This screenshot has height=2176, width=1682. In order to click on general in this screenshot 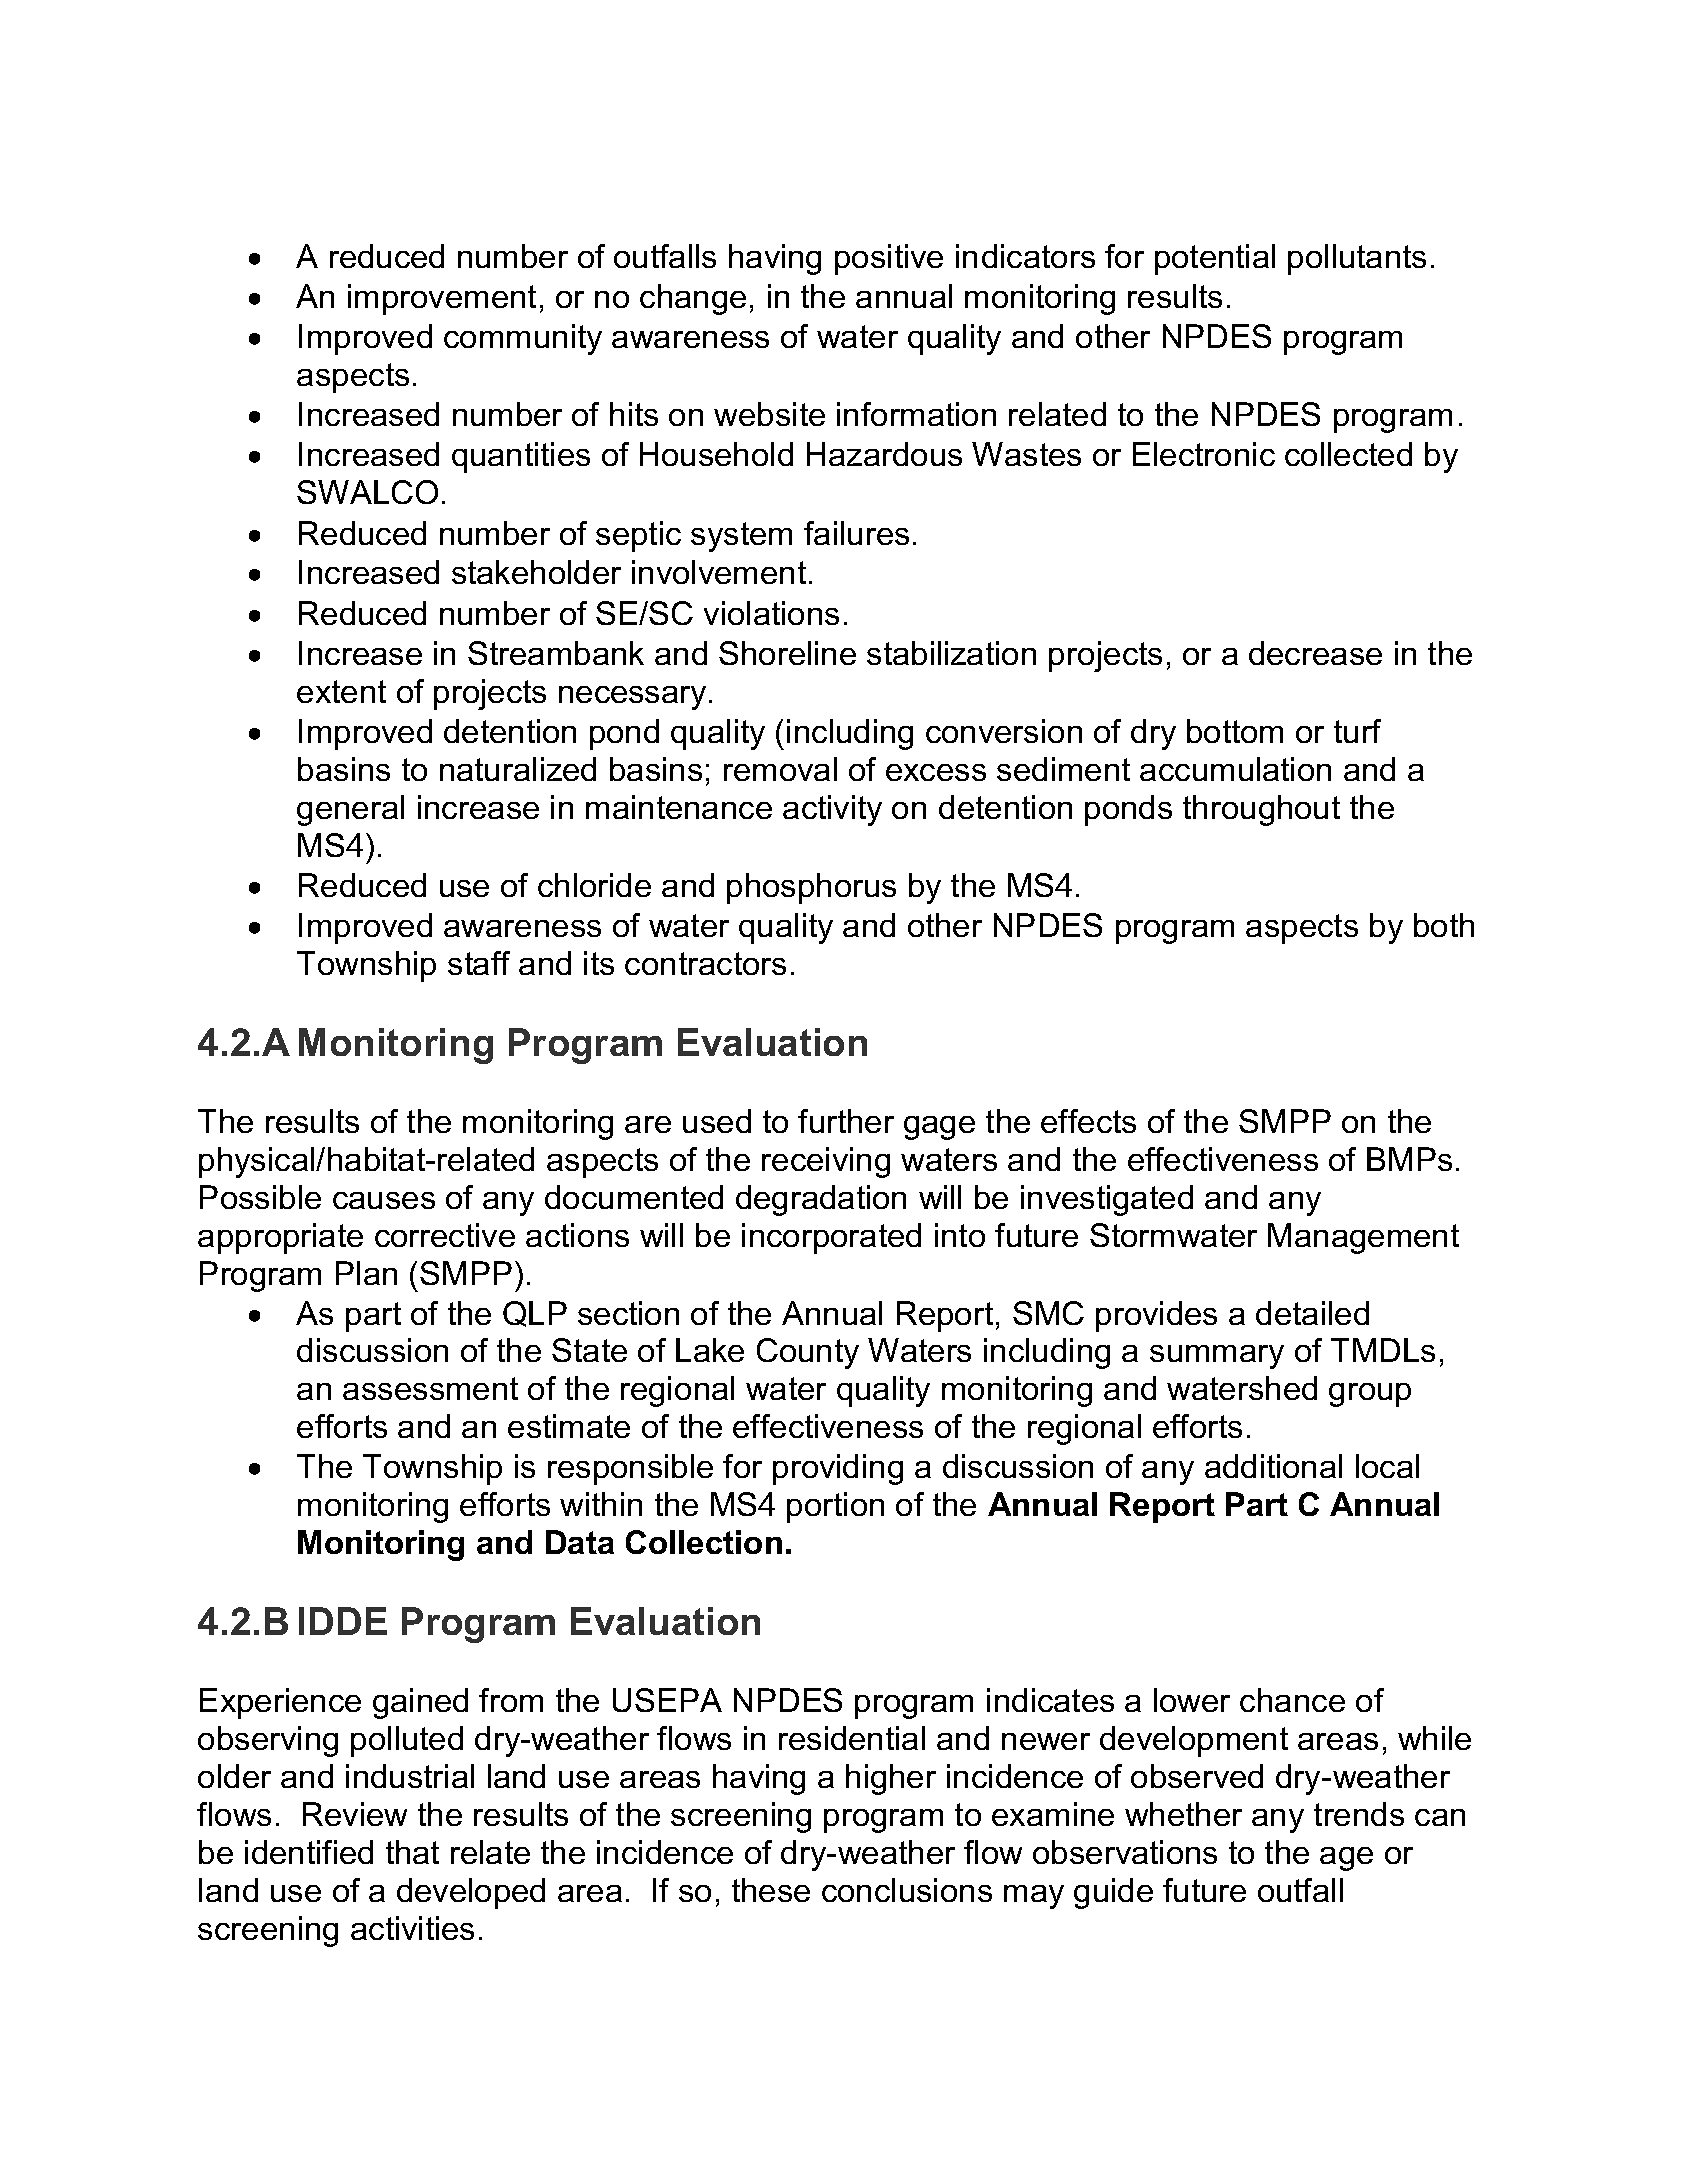, I will do `click(350, 810)`.
